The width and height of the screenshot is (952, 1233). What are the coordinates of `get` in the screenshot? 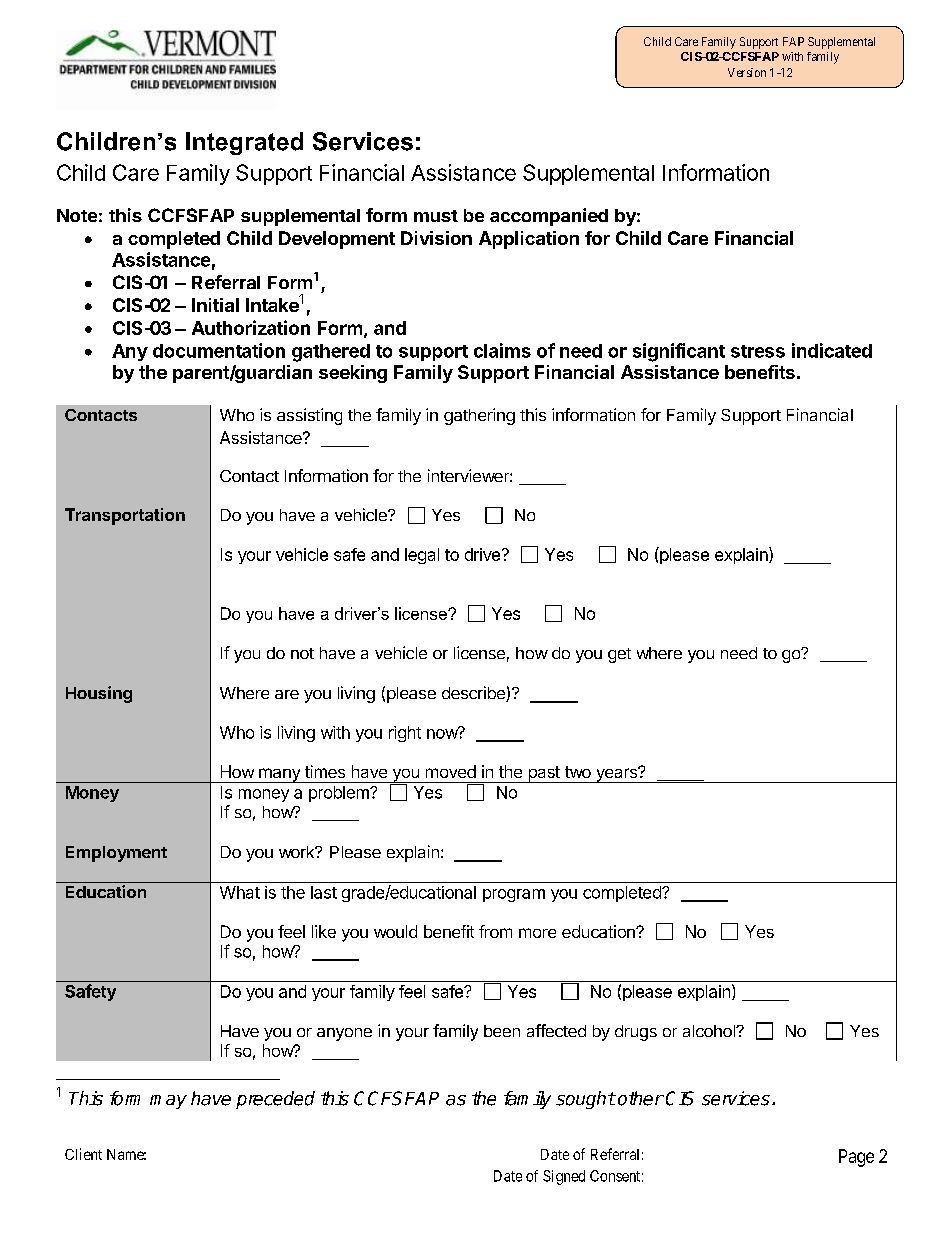 It's located at (619, 655).
